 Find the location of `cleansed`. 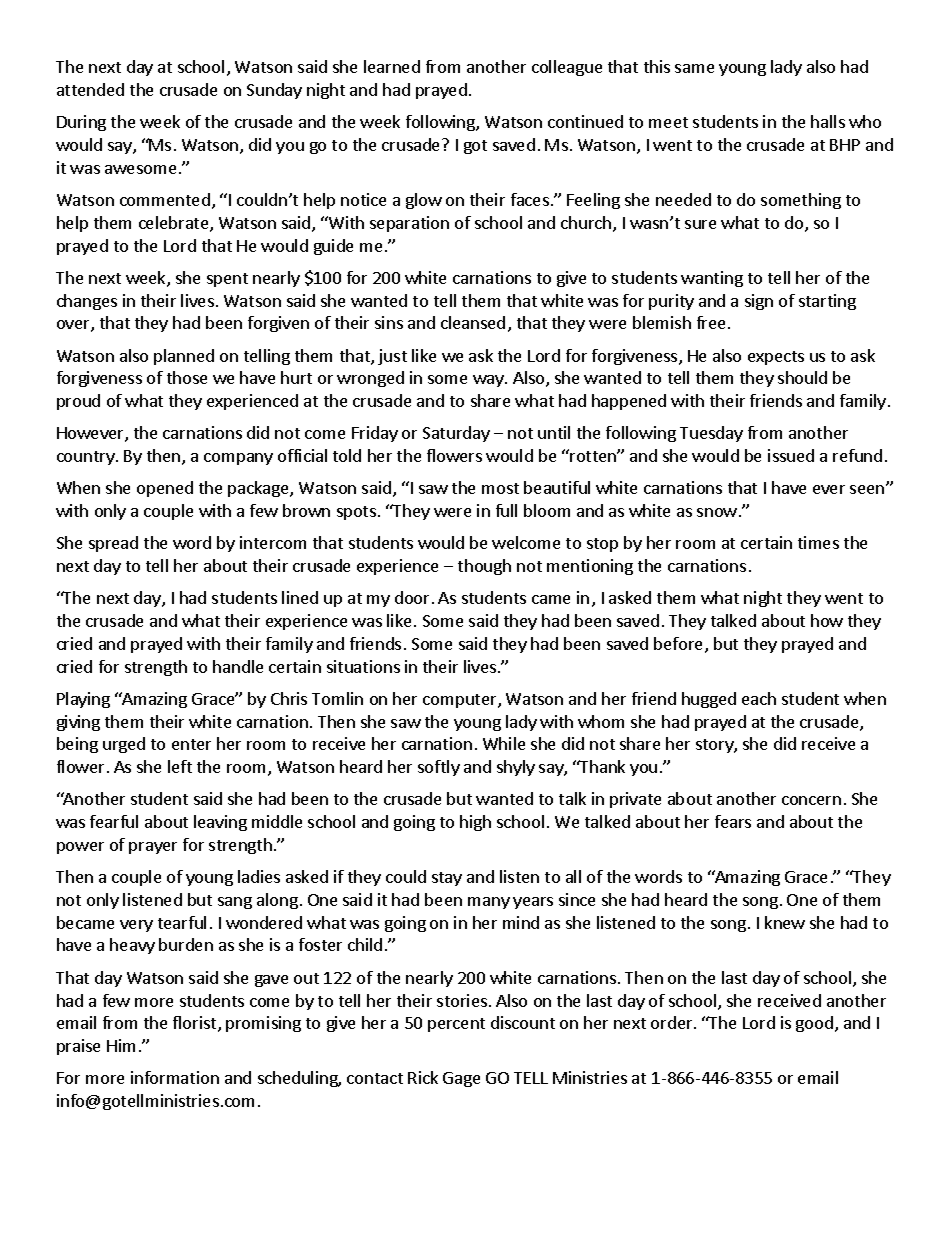

cleansed is located at coordinates (473, 322).
